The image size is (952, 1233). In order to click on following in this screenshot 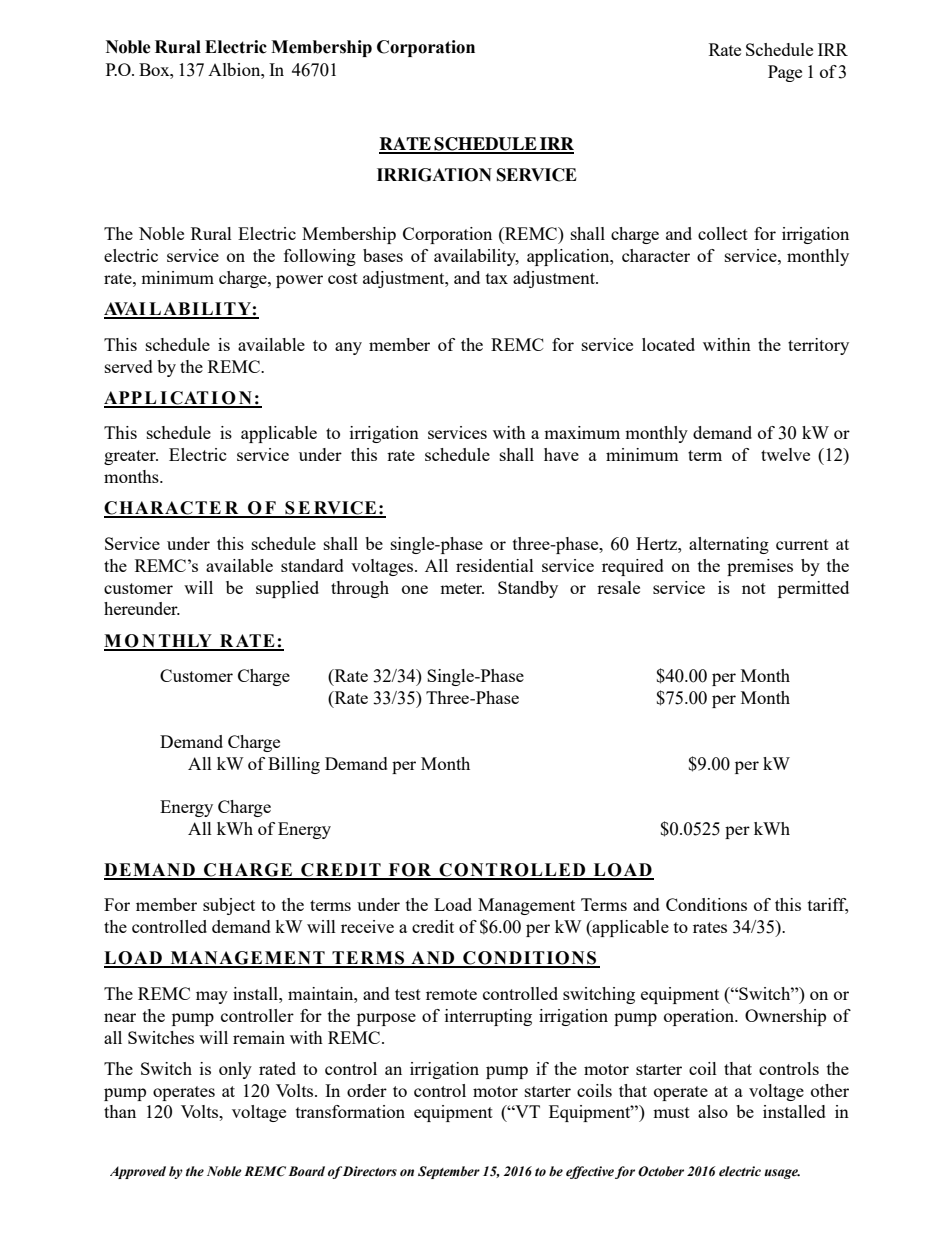, I will do `click(320, 257)`.
